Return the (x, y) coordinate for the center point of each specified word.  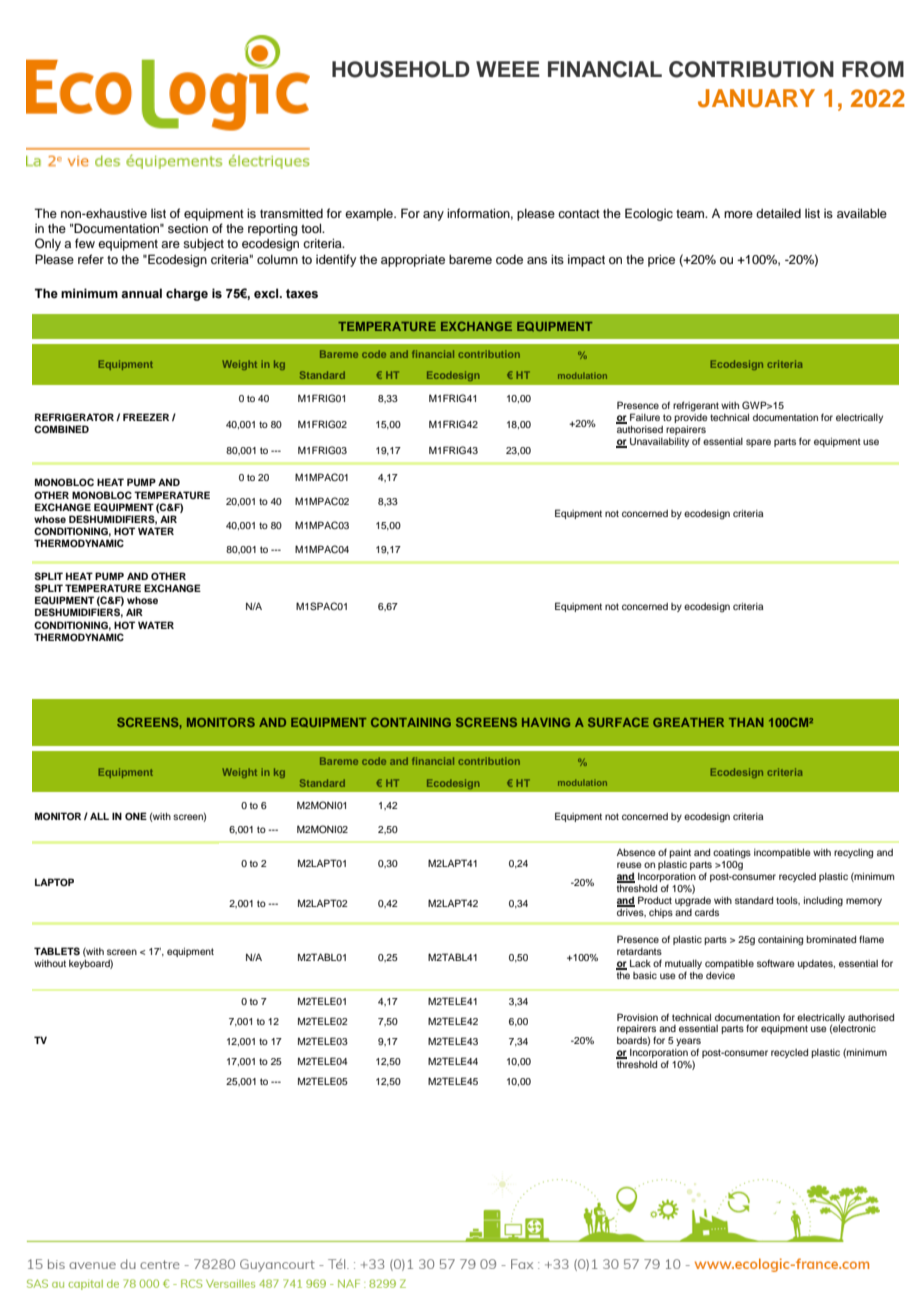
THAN (746, 722)
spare (758, 443)
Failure (645, 417)
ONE (136, 816)
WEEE (508, 69)
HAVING (546, 722)
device (720, 975)
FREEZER (146, 417)
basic (645, 975)
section (188, 228)
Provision (637, 1017)
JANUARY (756, 98)
